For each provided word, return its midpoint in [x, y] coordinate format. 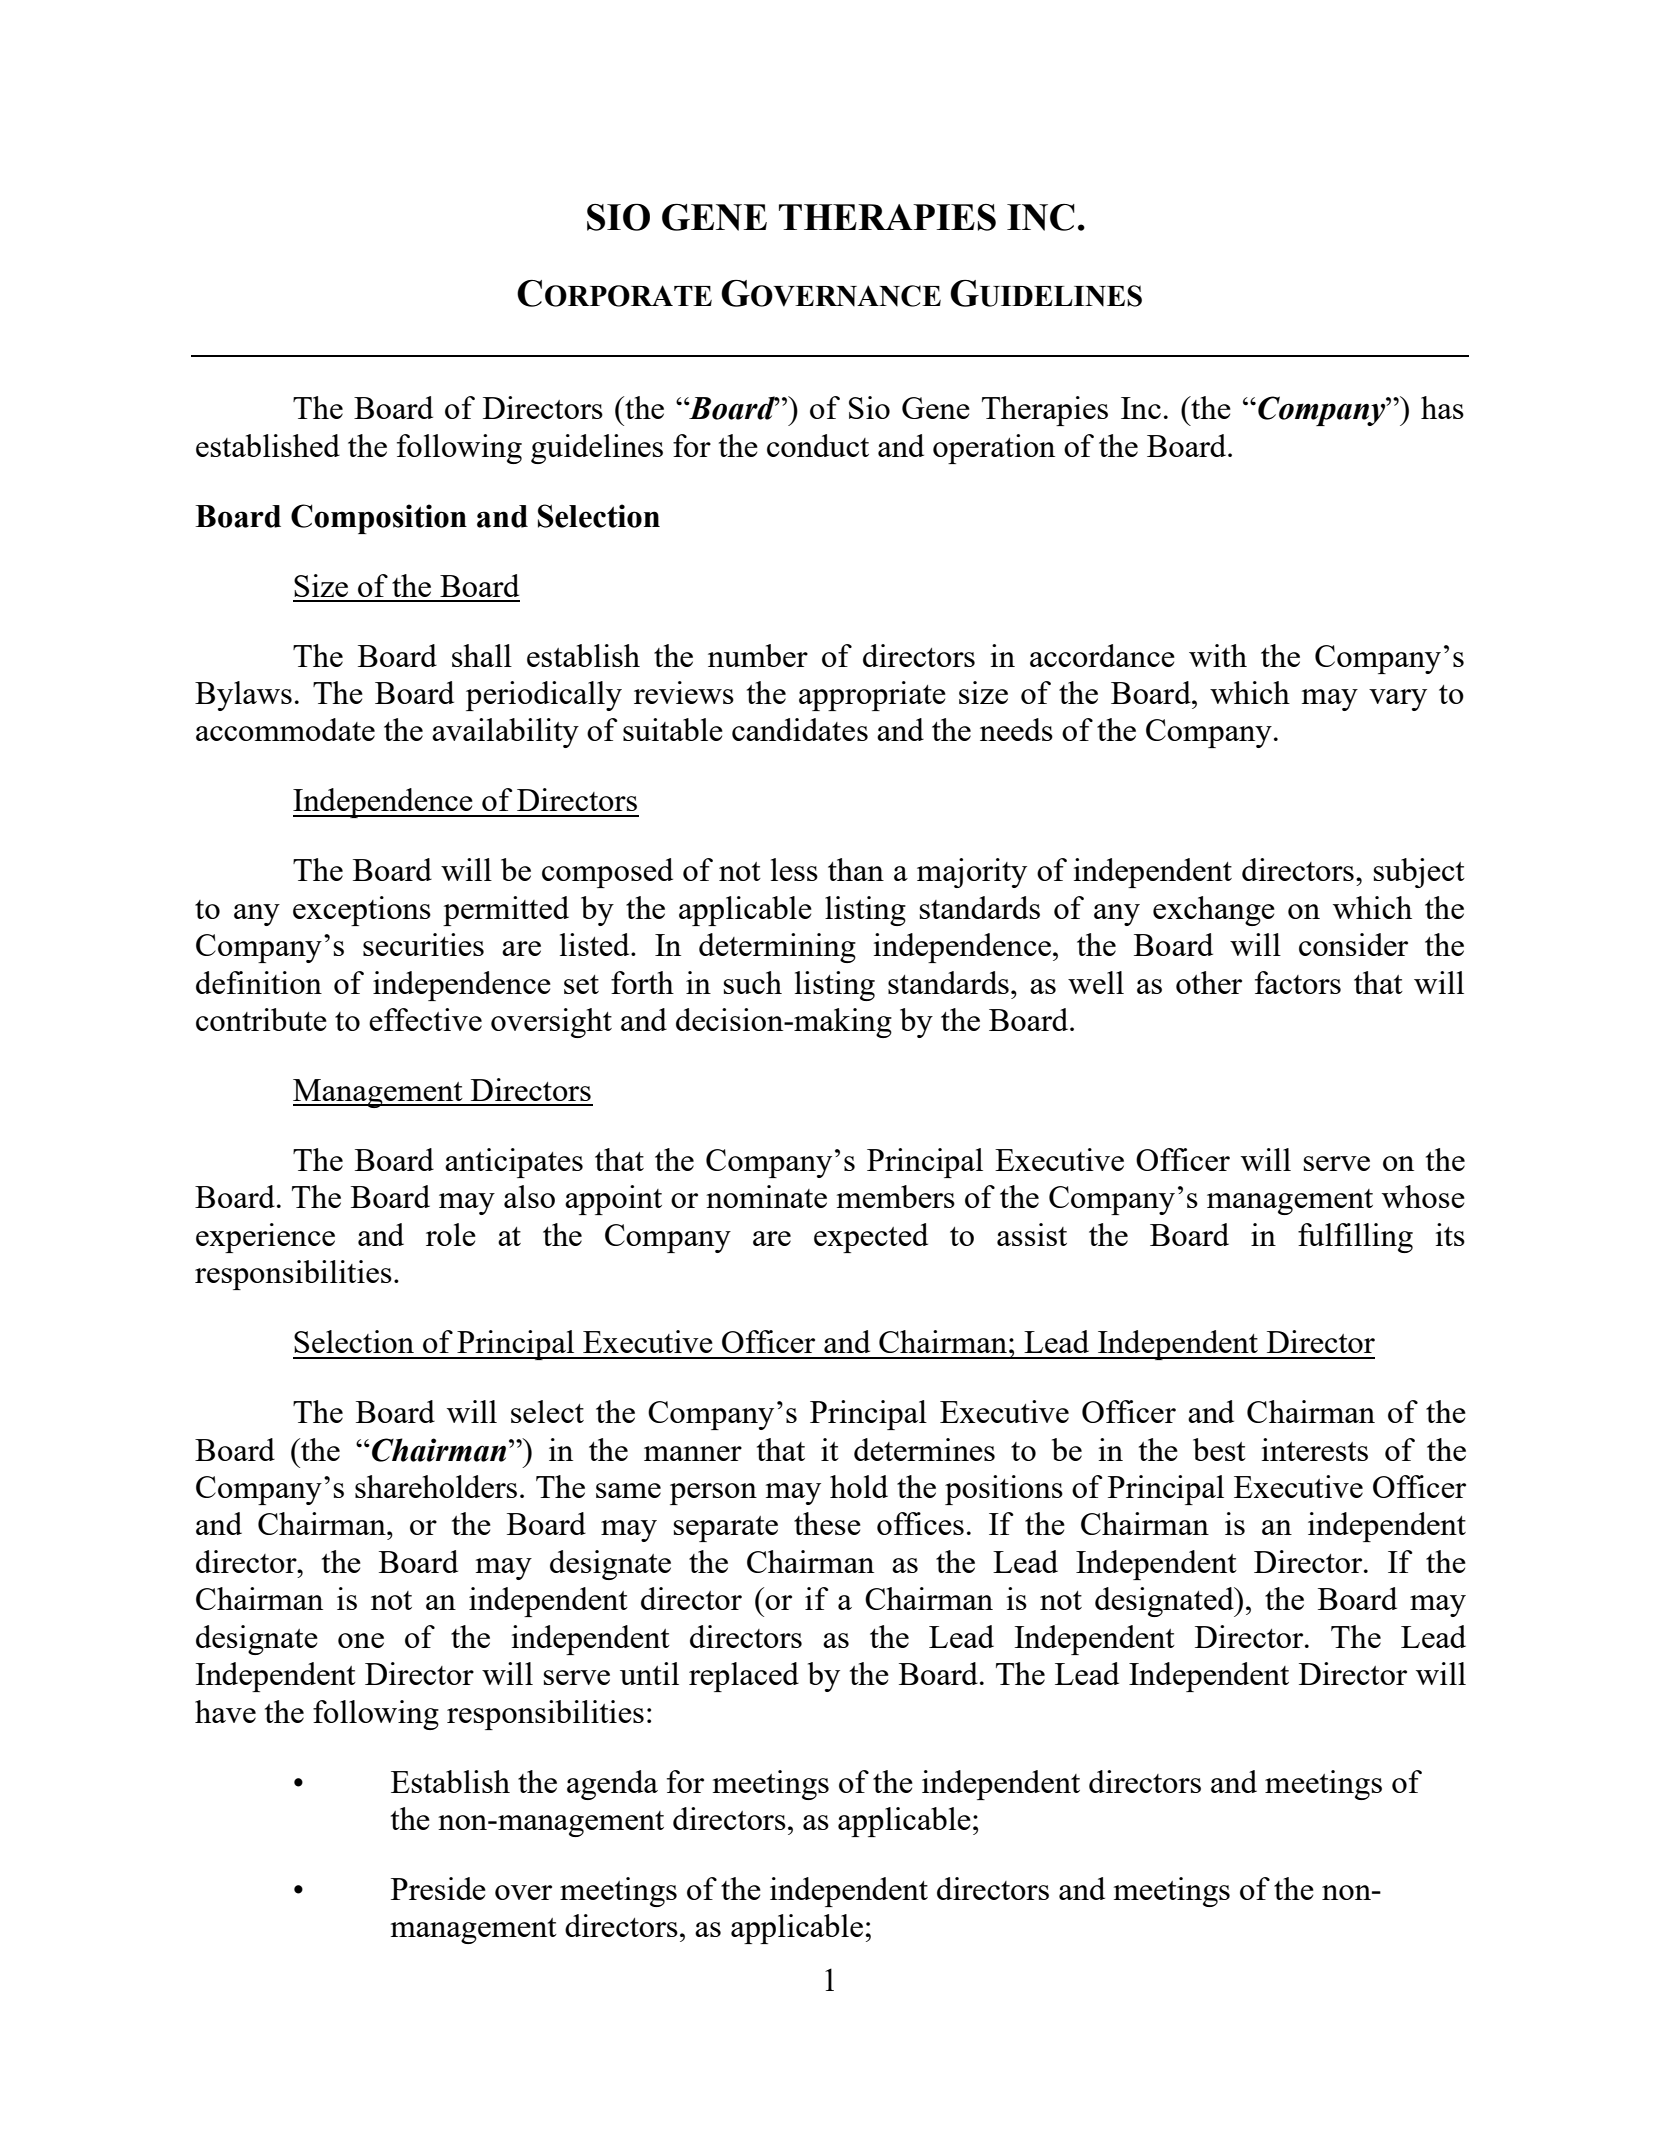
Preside [438, 1888]
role [451, 1234]
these [827, 1523]
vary [1398, 700]
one [361, 1640]
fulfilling [1355, 1238]
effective [425, 1019]
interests [1315, 1449]
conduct [818, 445]
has [1442, 407]
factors [1298, 982]
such [753, 982]
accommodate [285, 729]
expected [871, 1238]
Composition [379, 519]
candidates [800, 729]
